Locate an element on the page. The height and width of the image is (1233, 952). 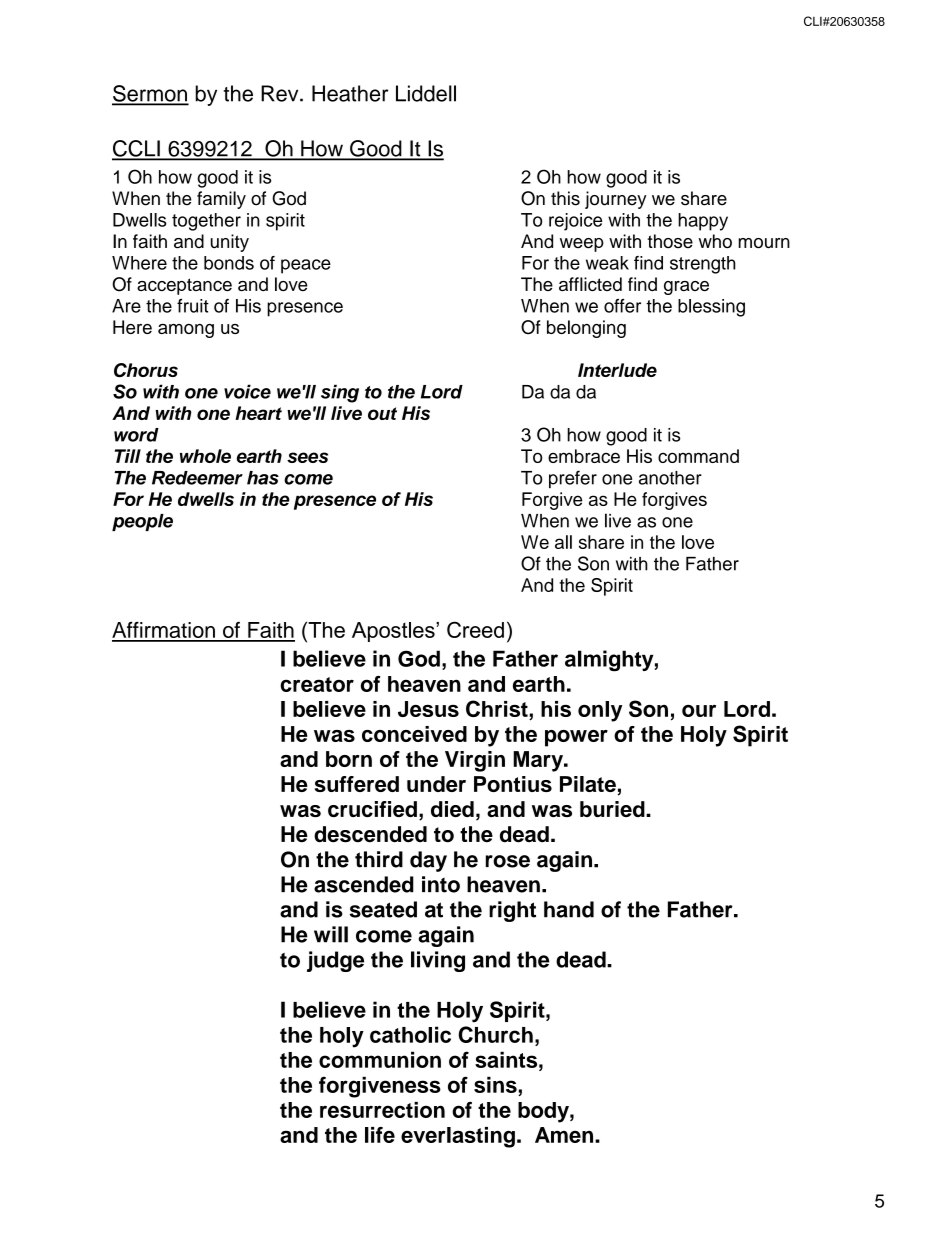
Jesus is located at coordinates (428, 709).
